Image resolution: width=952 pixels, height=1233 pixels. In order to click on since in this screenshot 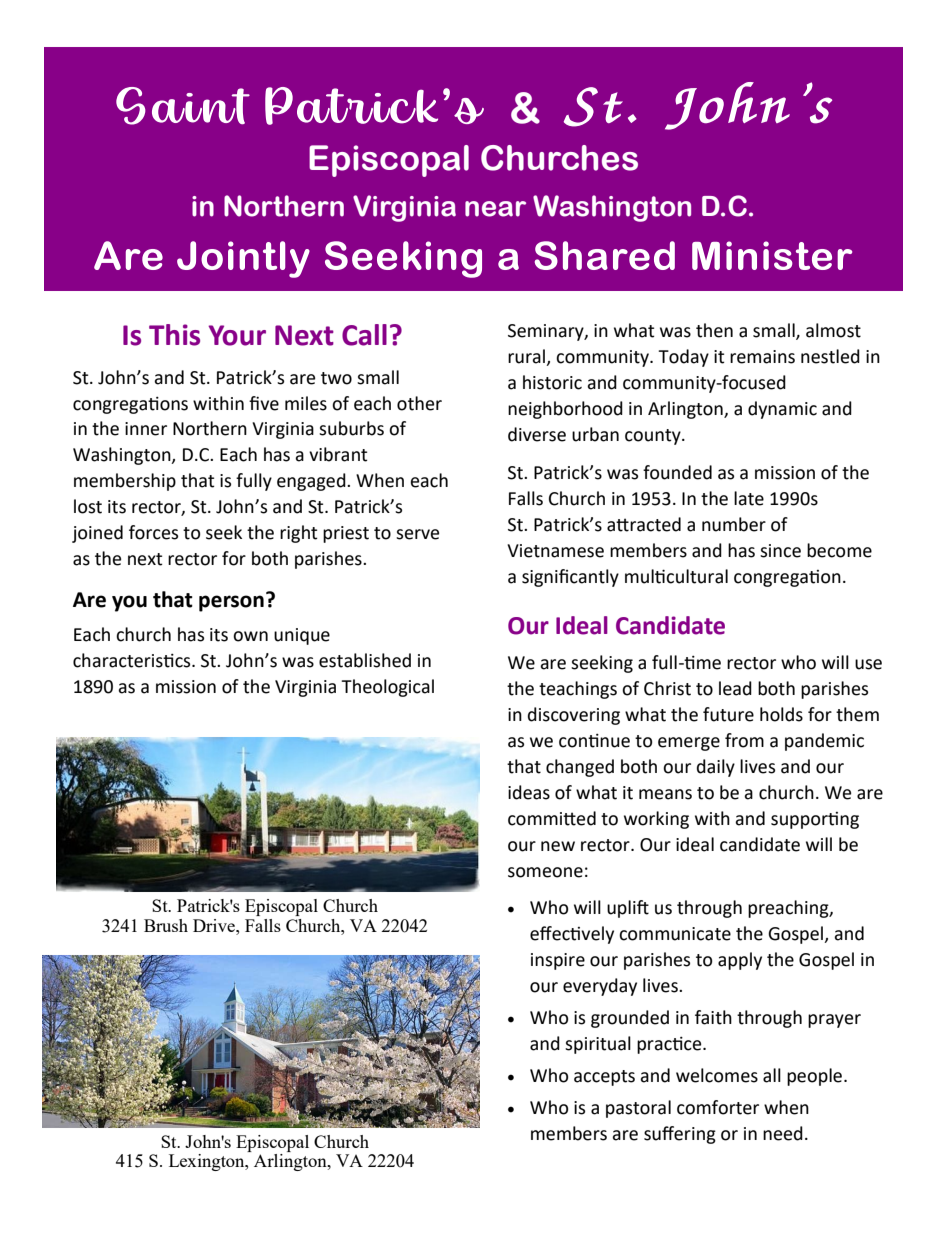, I will do `click(780, 551)`.
